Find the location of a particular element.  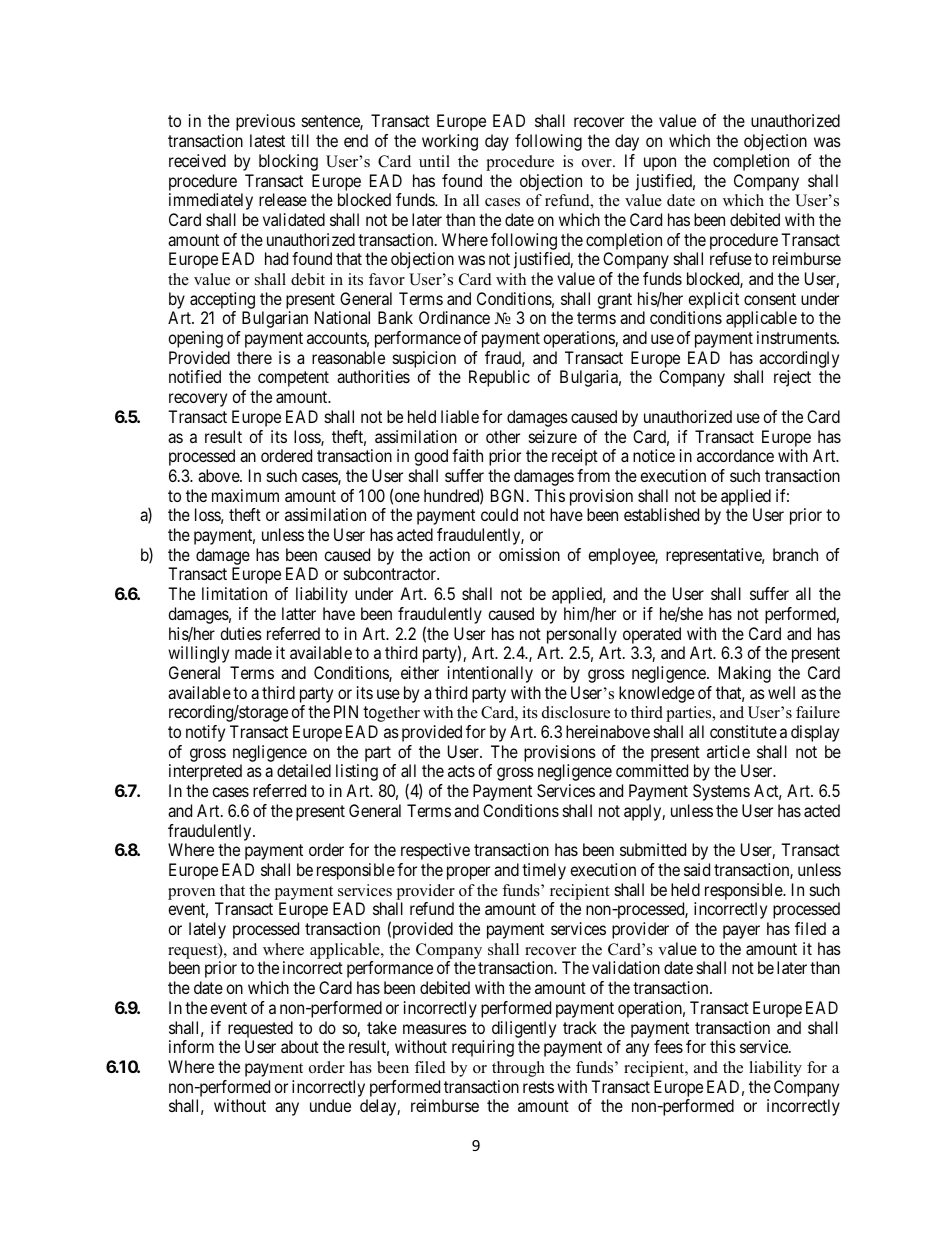

fees is located at coordinates (668, 1046).
